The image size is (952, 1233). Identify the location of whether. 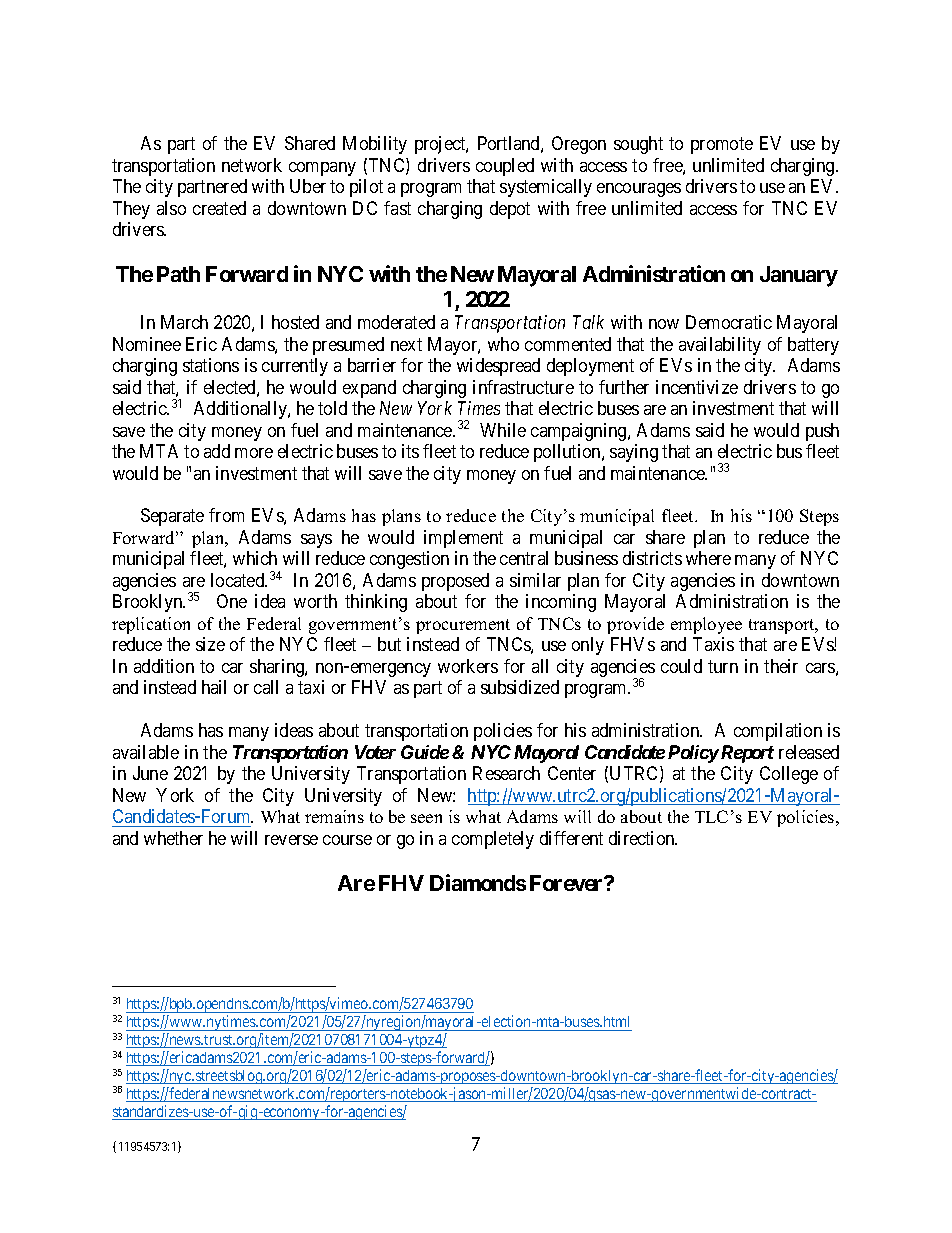
(173, 838).
